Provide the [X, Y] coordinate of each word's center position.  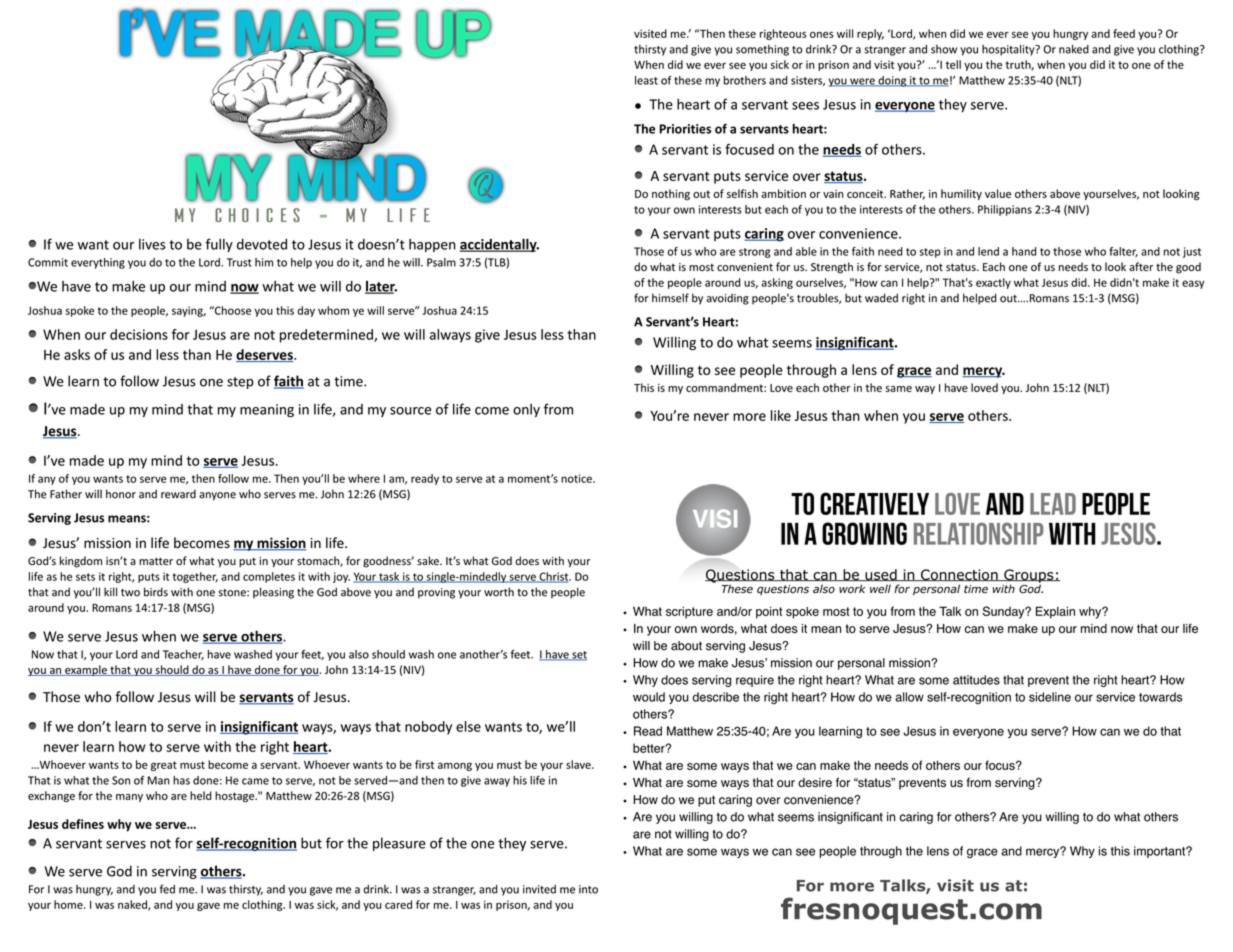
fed [167, 889]
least [646, 80]
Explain [1055, 612]
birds [156, 592]
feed [1124, 33]
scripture [689, 612]
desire [815, 783]
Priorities [685, 129]
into [588, 889]
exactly [993, 283]
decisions [139, 334]
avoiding [727, 299]
